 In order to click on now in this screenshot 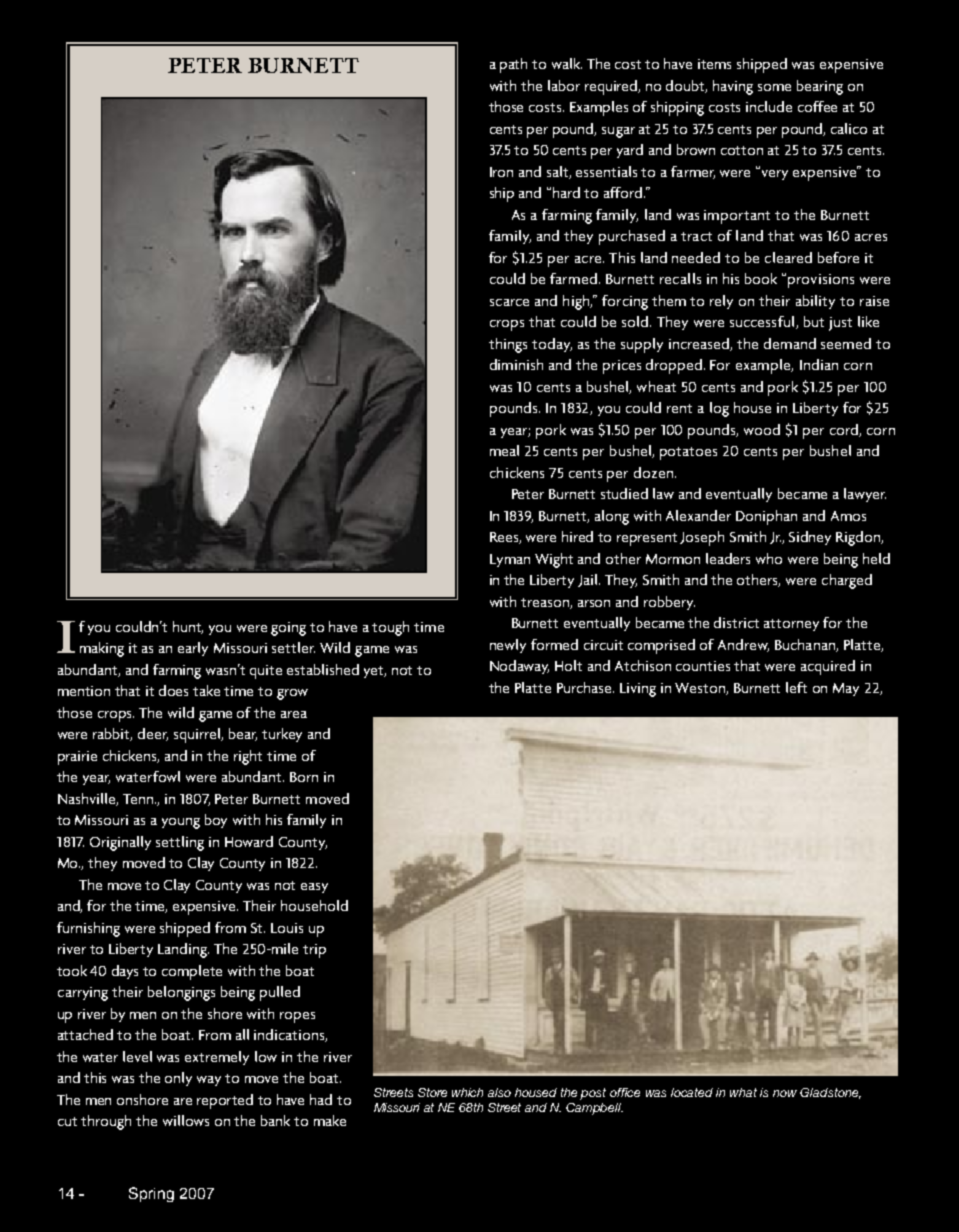, I will do `click(785, 1093)`.
